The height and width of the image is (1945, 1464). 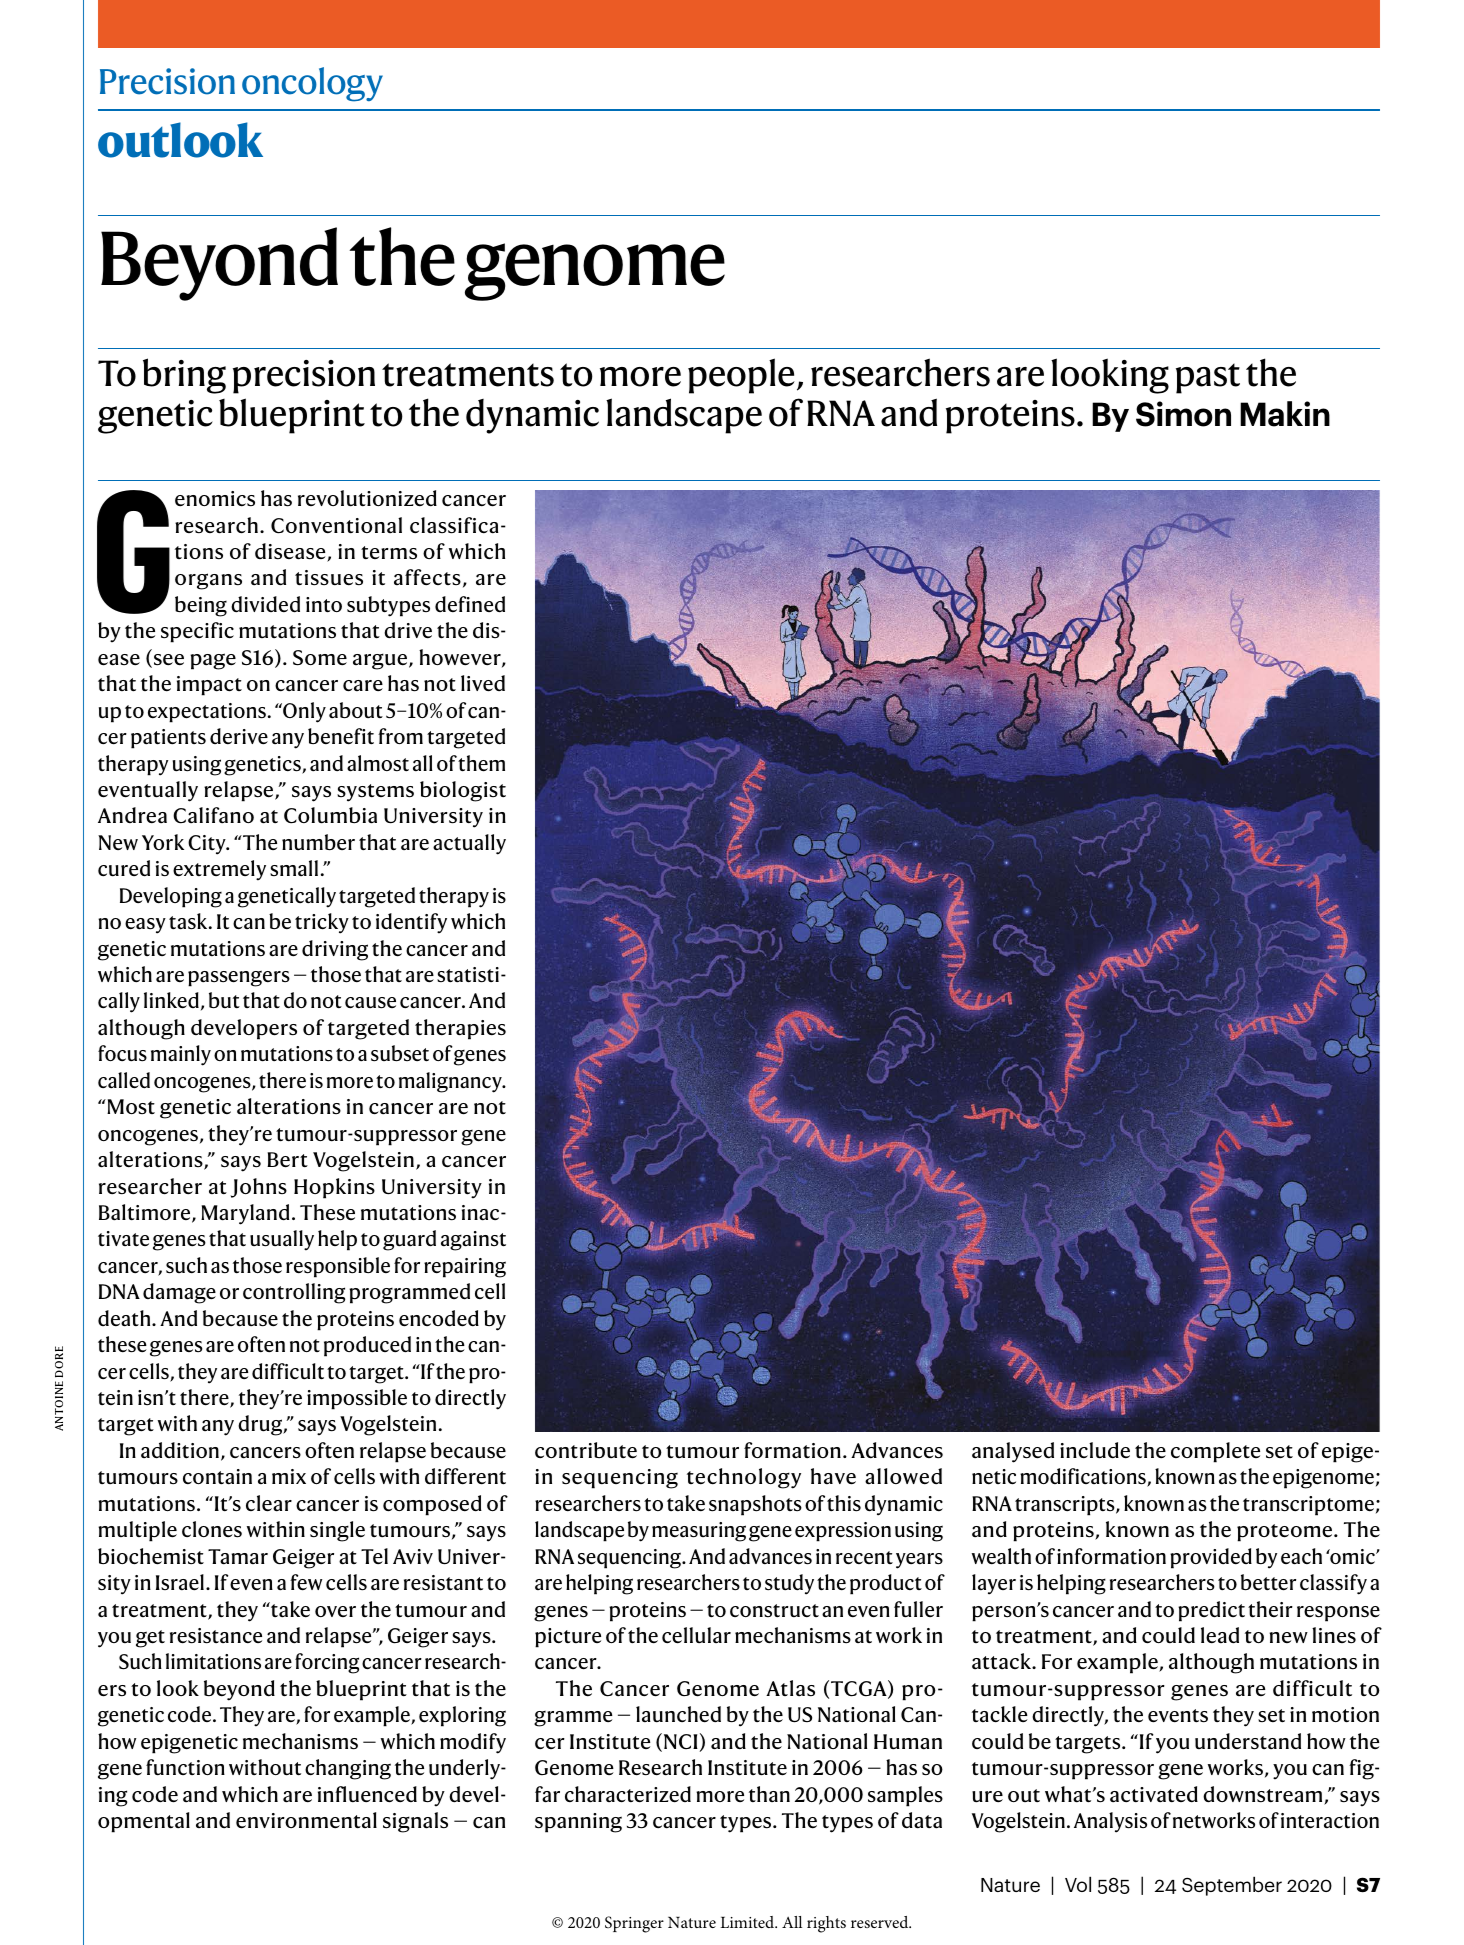 I want to click on lived, so click(x=483, y=683).
